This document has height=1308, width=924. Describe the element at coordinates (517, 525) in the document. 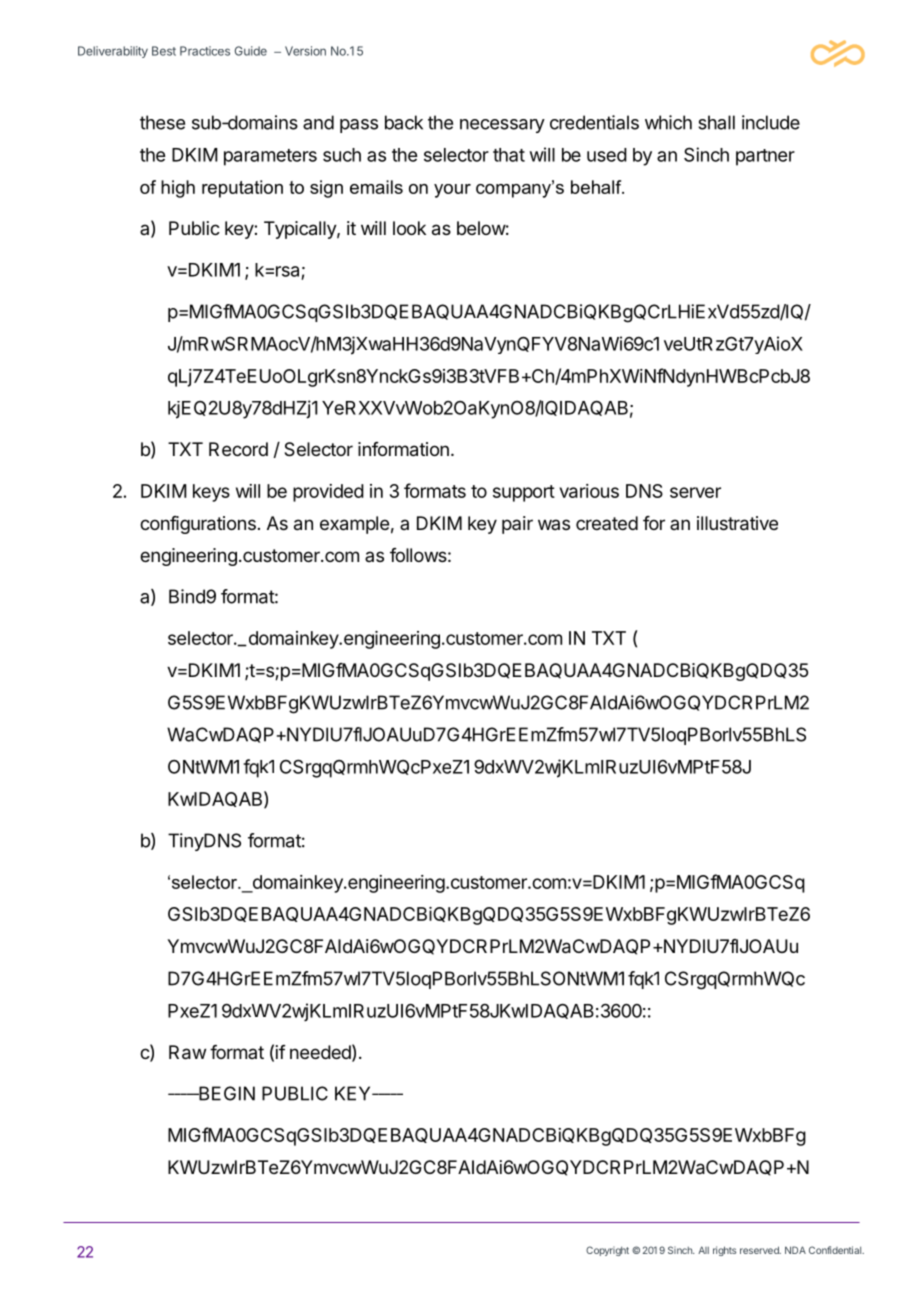

I see `pair` at that location.
